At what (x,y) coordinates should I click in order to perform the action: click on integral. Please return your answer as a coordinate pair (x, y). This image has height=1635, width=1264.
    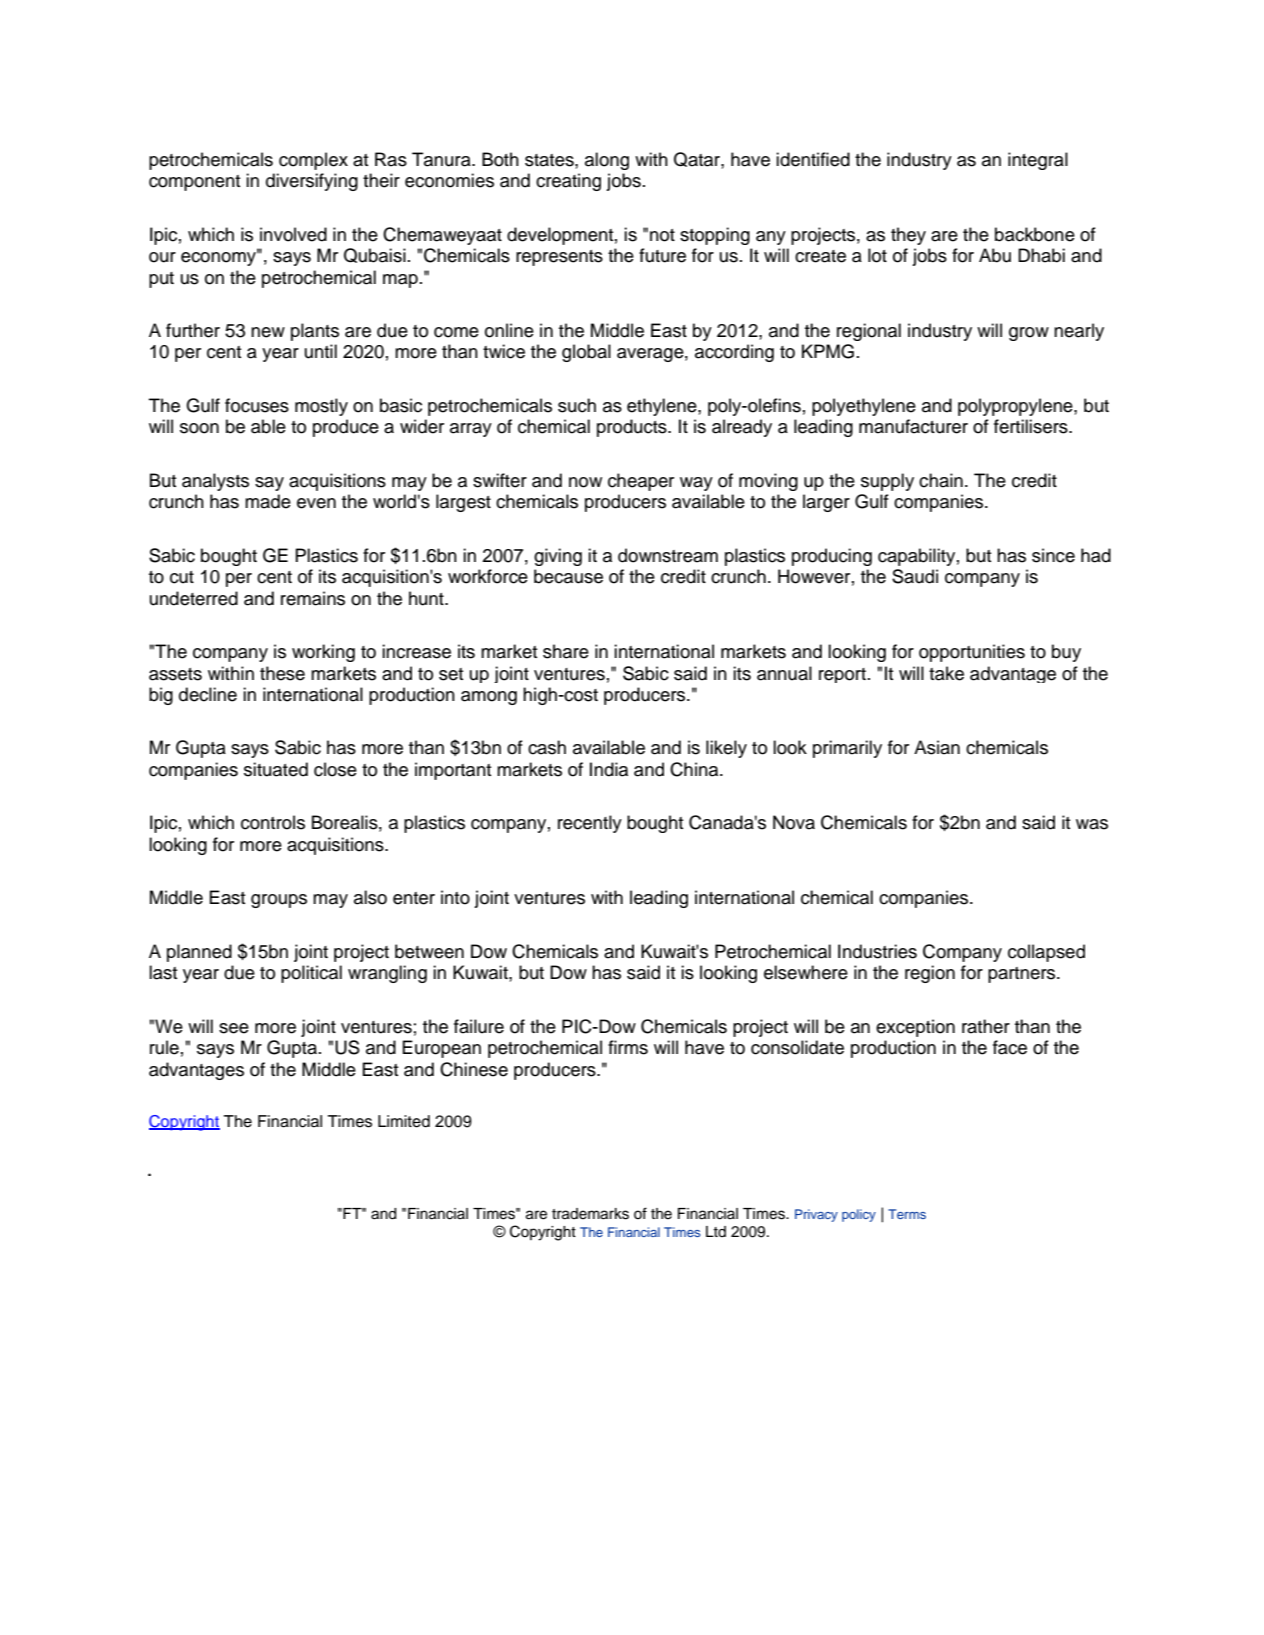
    Looking at the image, I should click on (1038, 161).
